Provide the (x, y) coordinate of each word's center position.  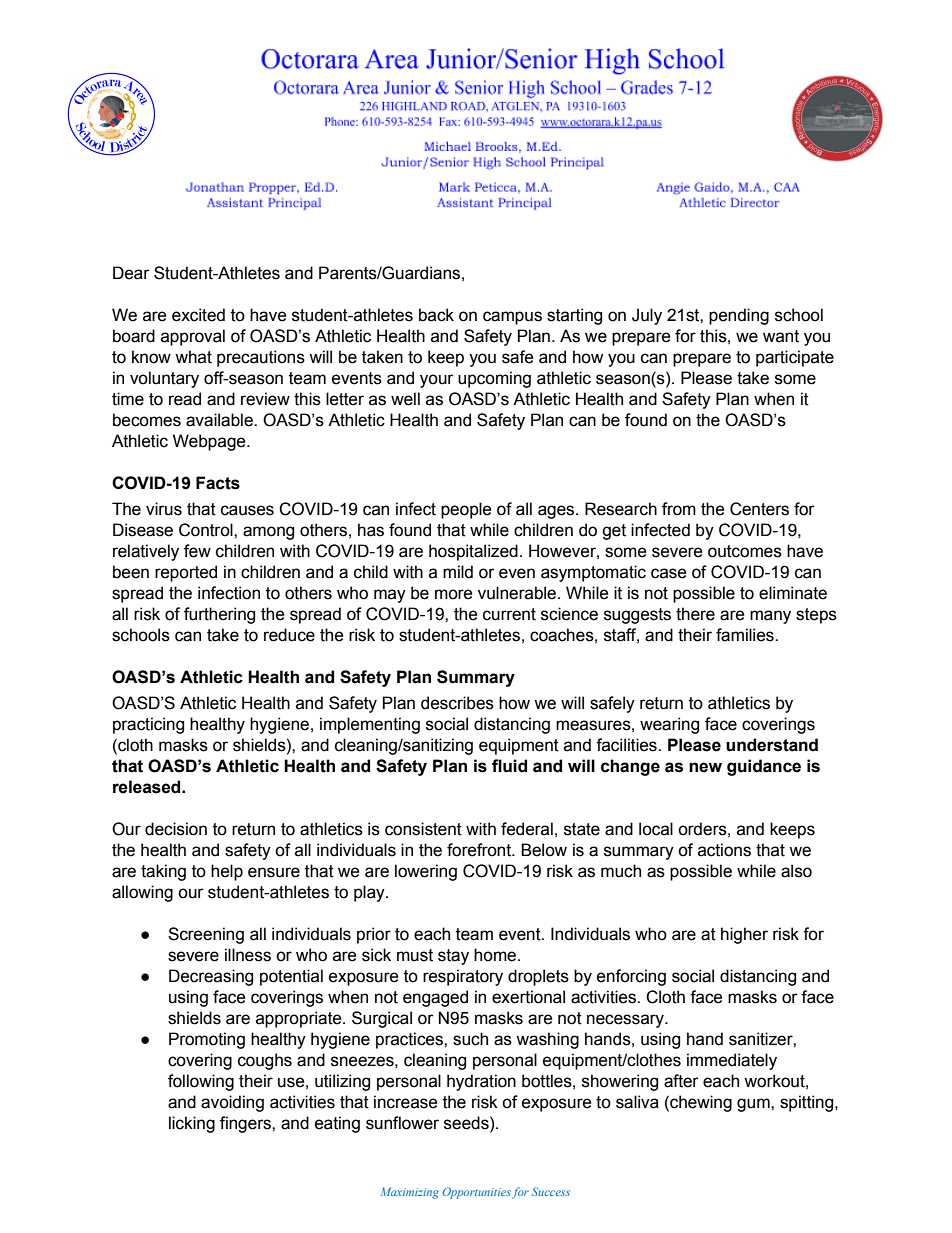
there (695, 614)
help (227, 872)
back (436, 315)
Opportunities (477, 1193)
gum (754, 1105)
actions (724, 850)
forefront (480, 850)
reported (186, 573)
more (454, 594)
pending (739, 316)
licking (192, 1124)
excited (198, 315)
